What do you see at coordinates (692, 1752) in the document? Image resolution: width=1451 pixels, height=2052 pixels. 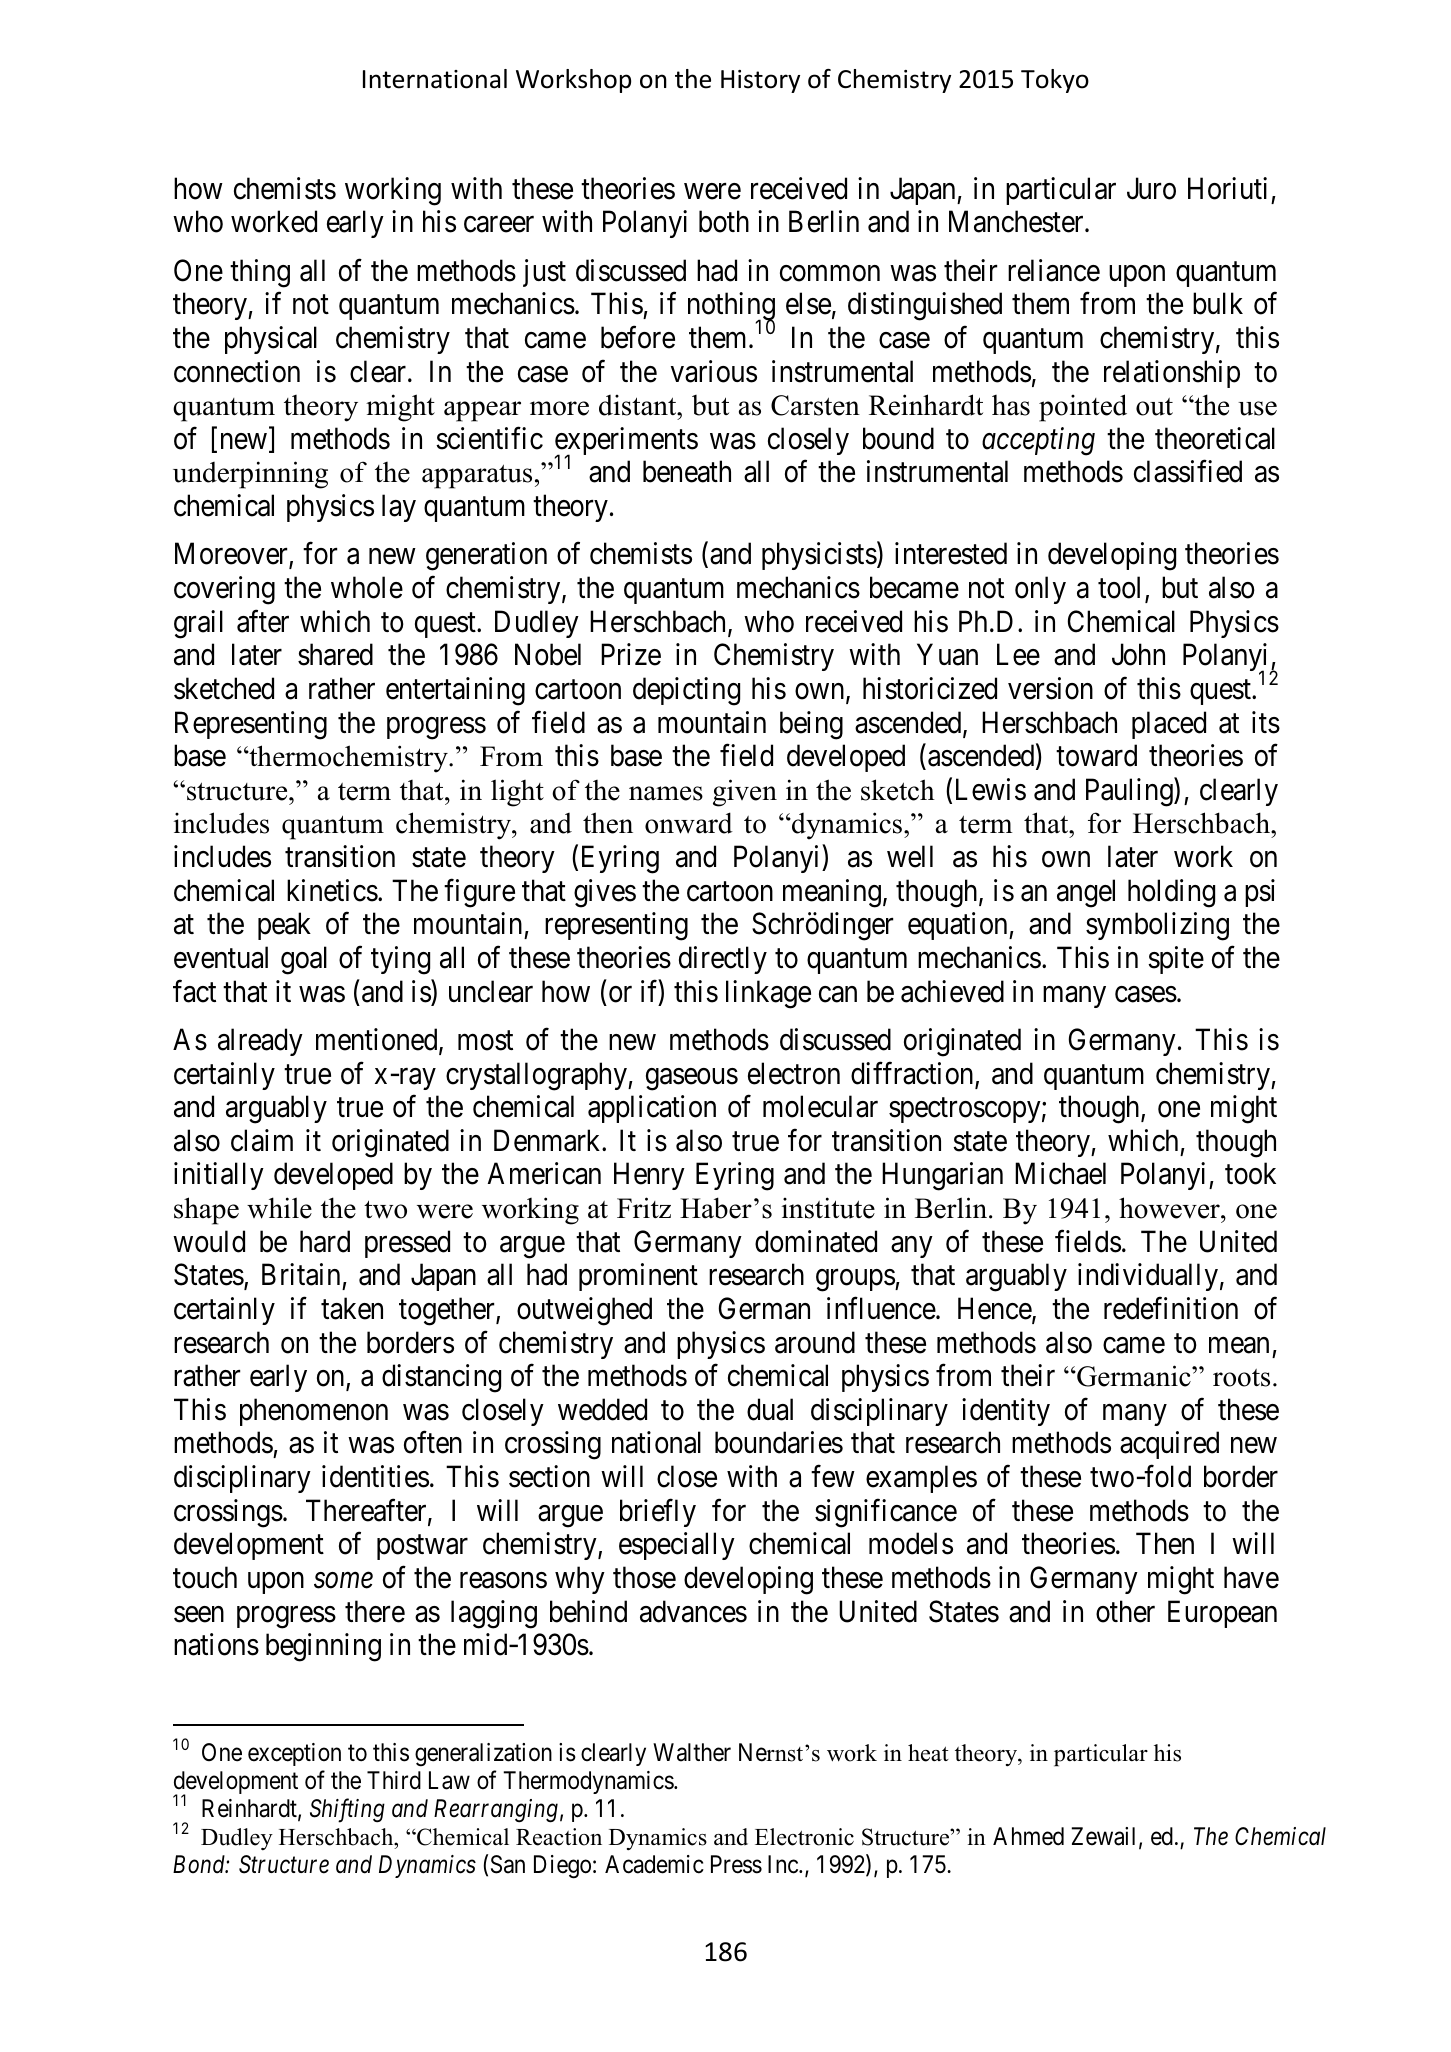 I see `Walther` at bounding box center [692, 1752].
